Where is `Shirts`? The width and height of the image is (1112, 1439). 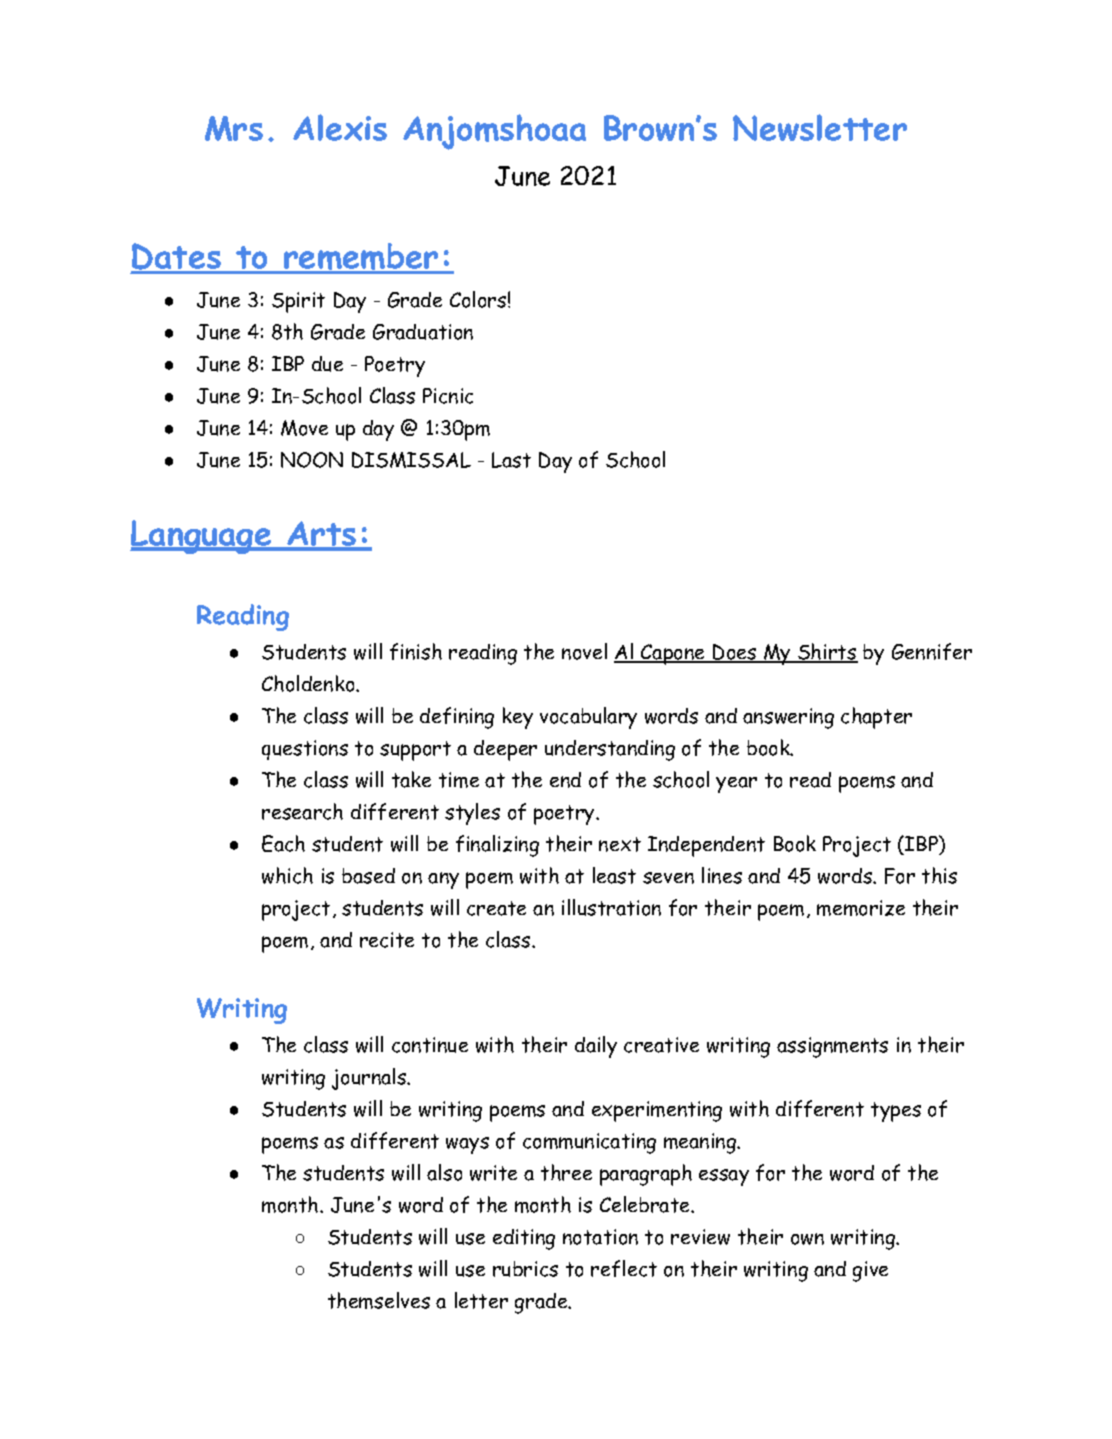 Shirts is located at coordinates (827, 653).
